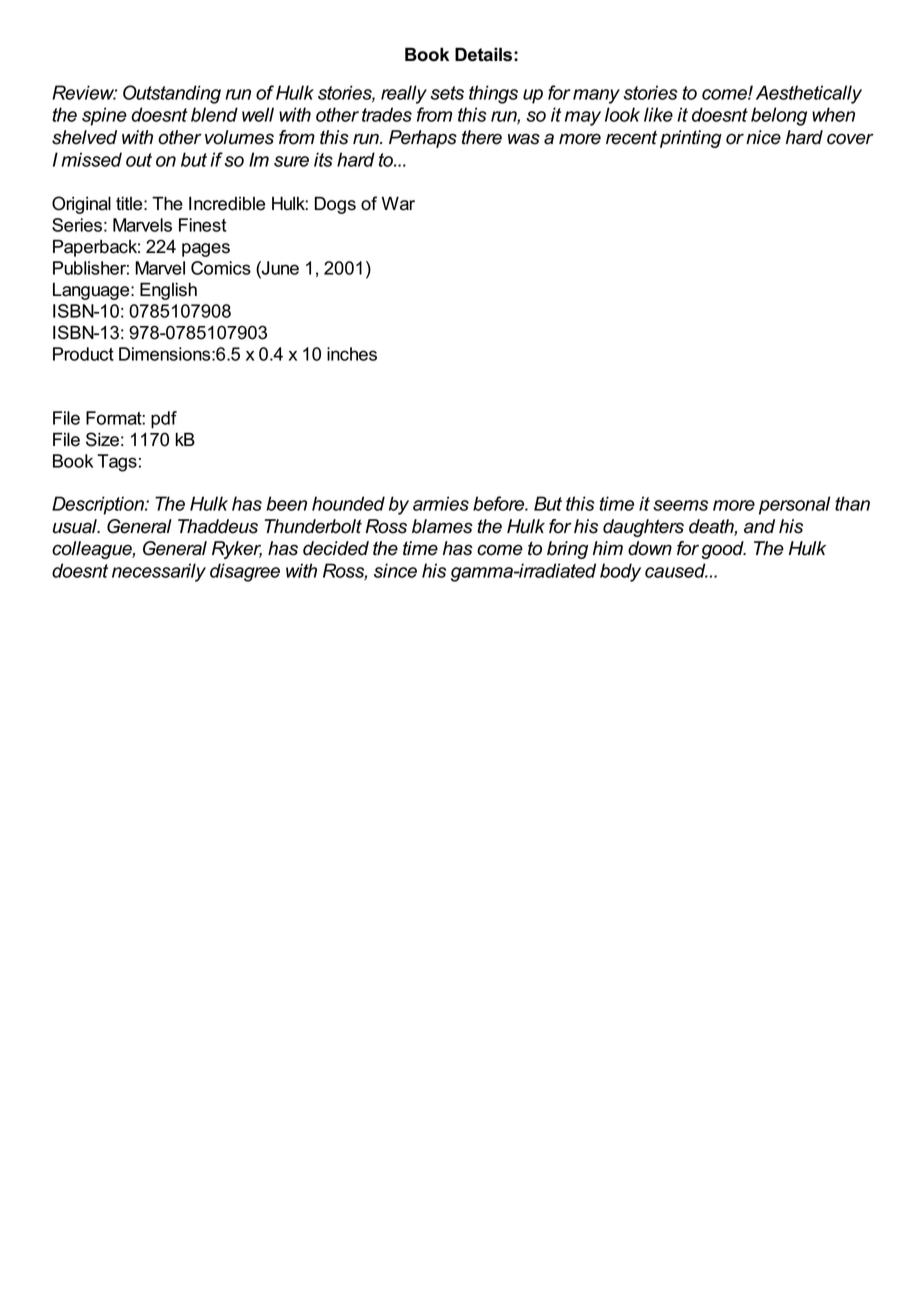 This document has height=1308, width=924. I want to click on necessarily, so click(159, 572).
